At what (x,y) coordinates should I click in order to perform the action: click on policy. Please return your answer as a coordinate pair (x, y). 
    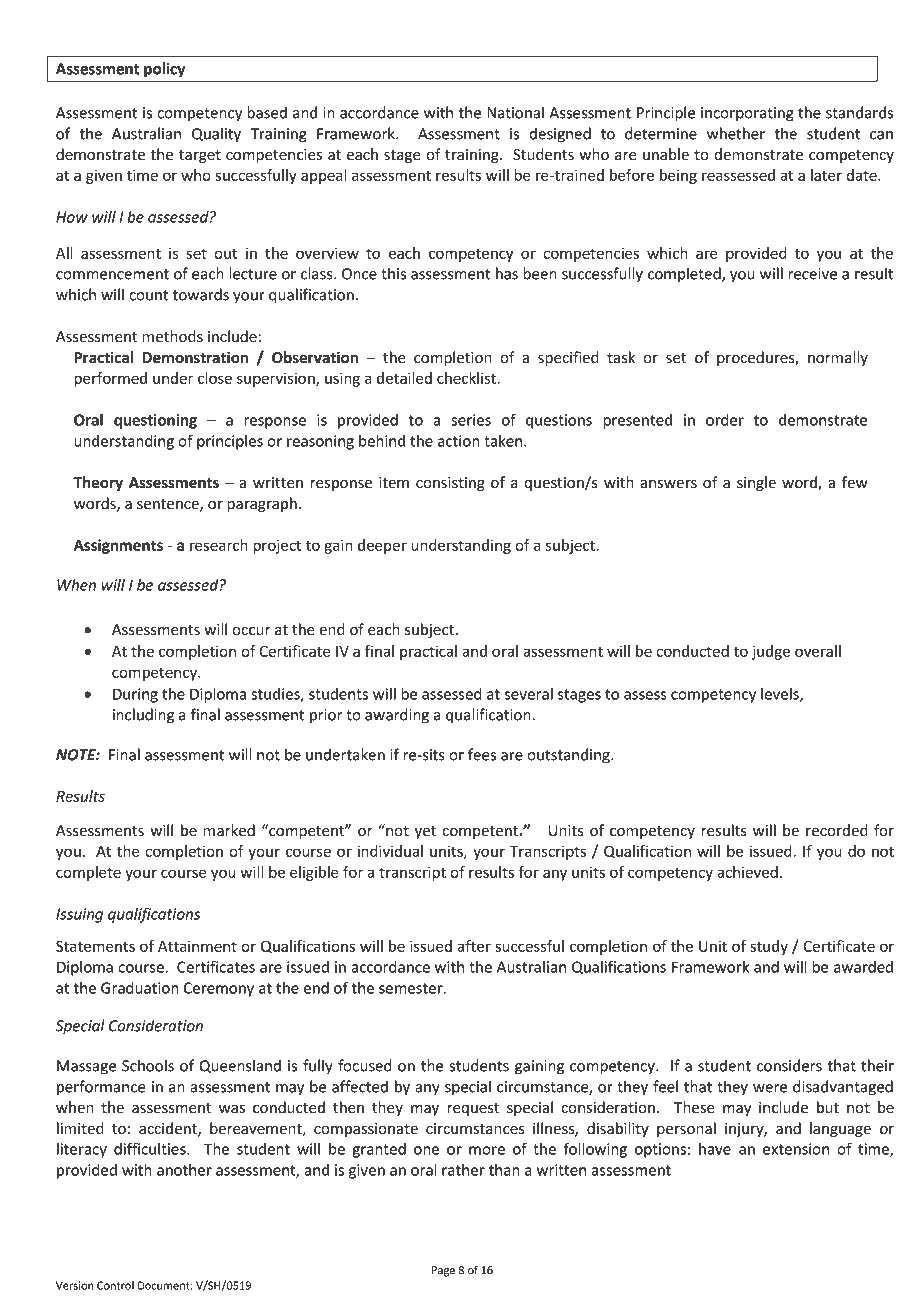
    Looking at the image, I should click on (164, 69).
